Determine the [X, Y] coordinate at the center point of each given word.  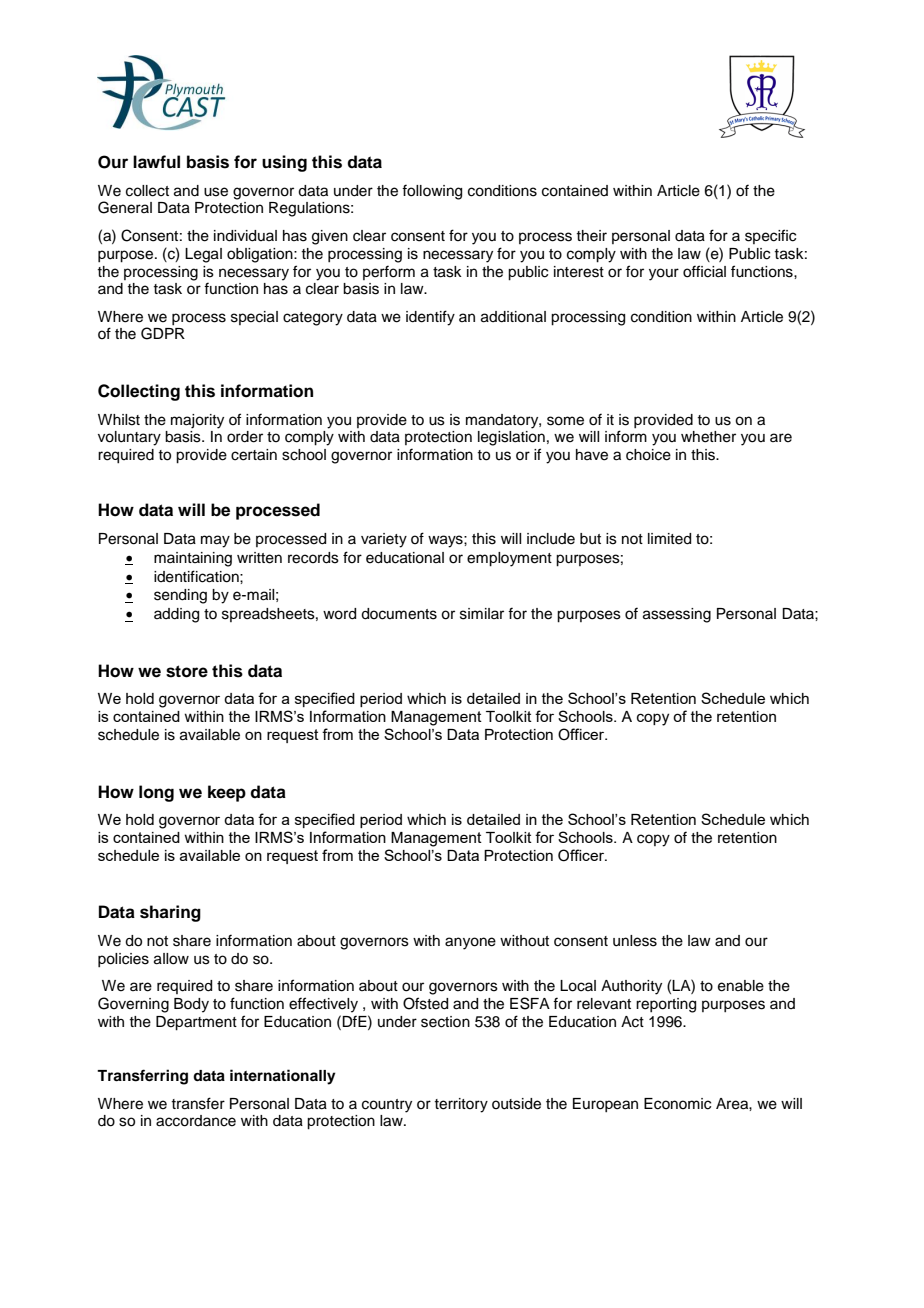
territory [461, 1105]
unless [635, 941]
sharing [170, 913]
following [432, 192]
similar [482, 614]
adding [176, 615]
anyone [470, 943]
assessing [677, 615]
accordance [196, 1121]
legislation [511, 438]
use [216, 192]
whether [708, 437]
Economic [677, 1104]
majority [197, 421]
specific [770, 236]
